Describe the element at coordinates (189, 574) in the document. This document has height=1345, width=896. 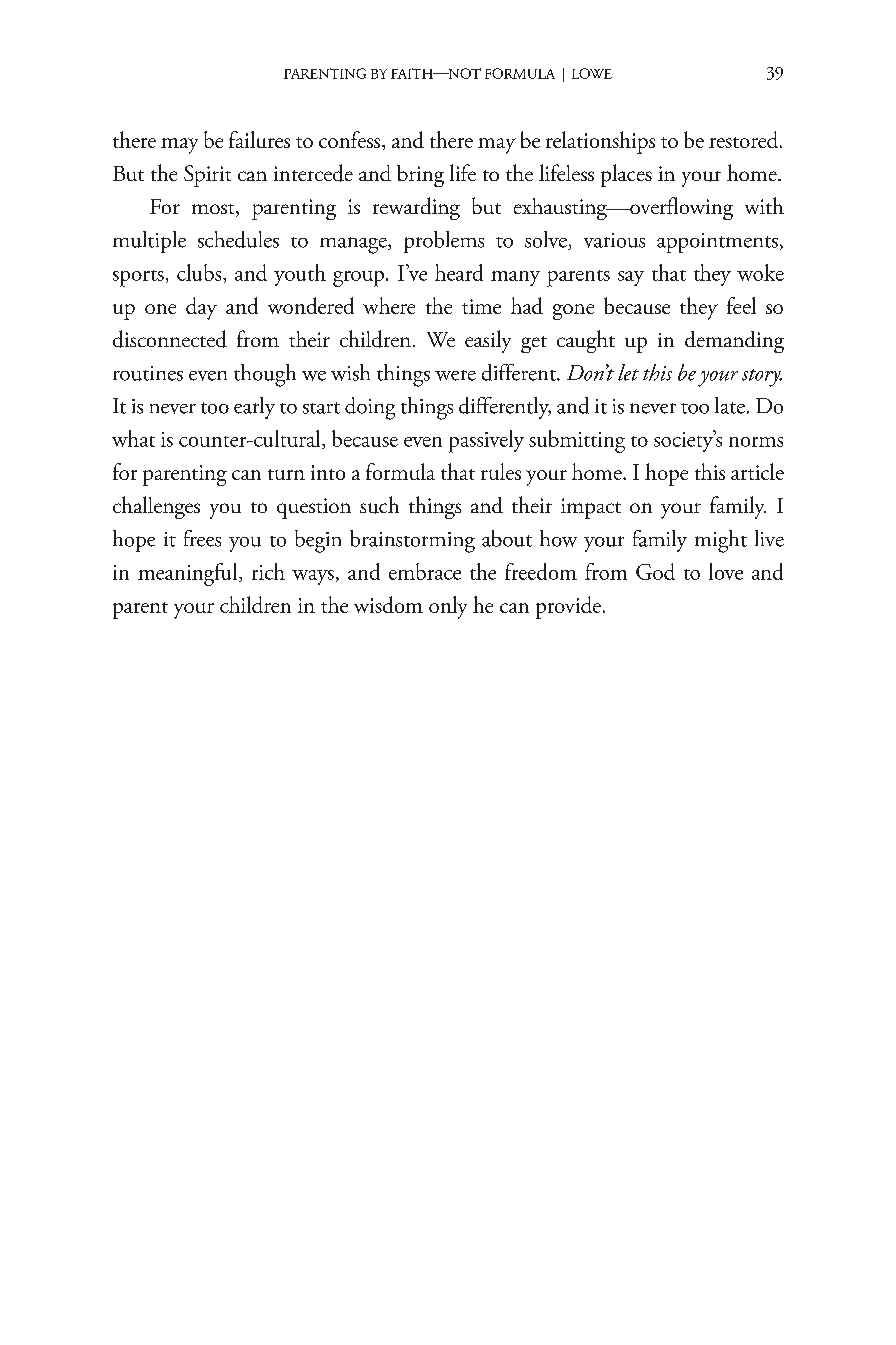
I see `meaningful` at that location.
